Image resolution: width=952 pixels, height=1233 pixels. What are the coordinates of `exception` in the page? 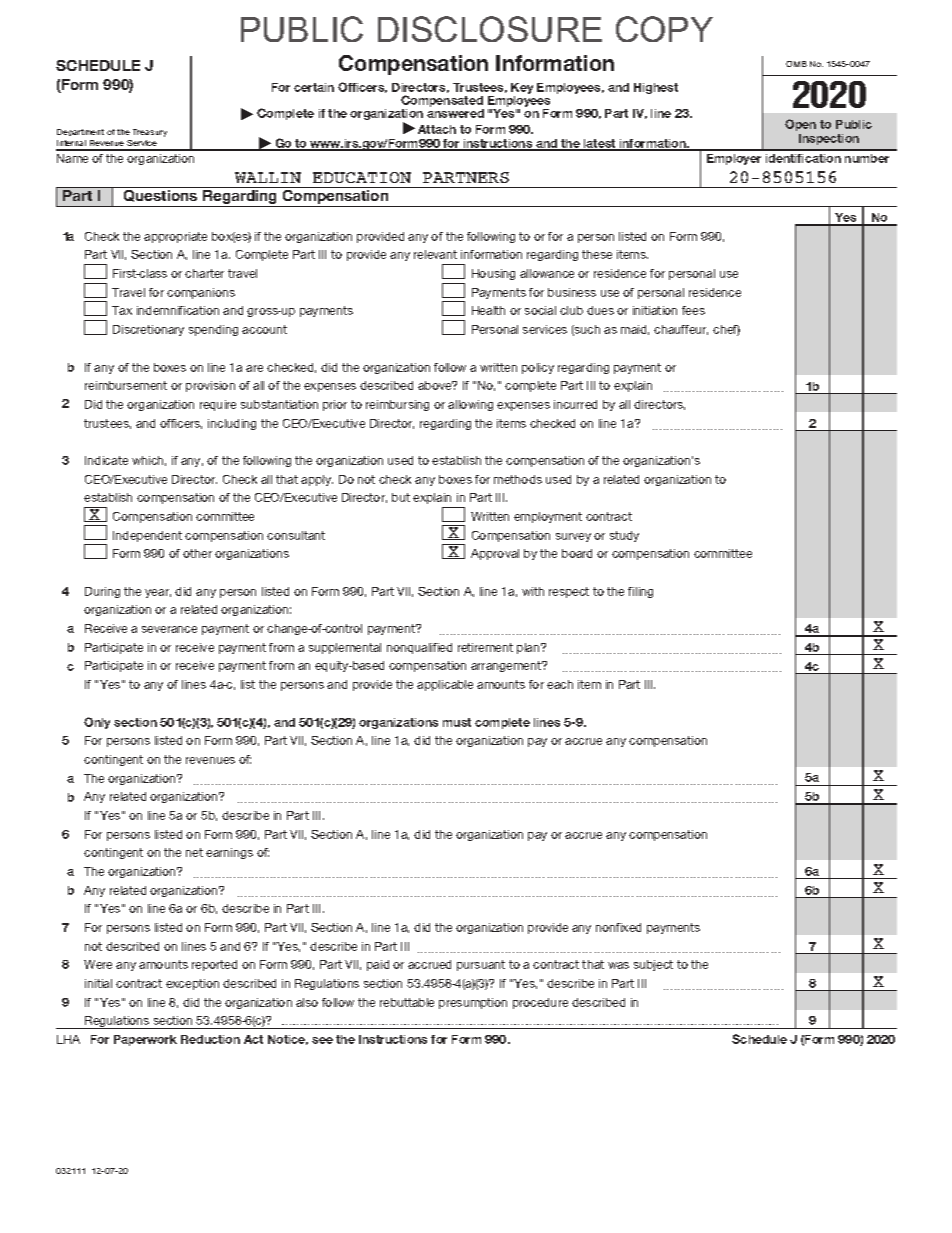 It's located at (192, 984).
